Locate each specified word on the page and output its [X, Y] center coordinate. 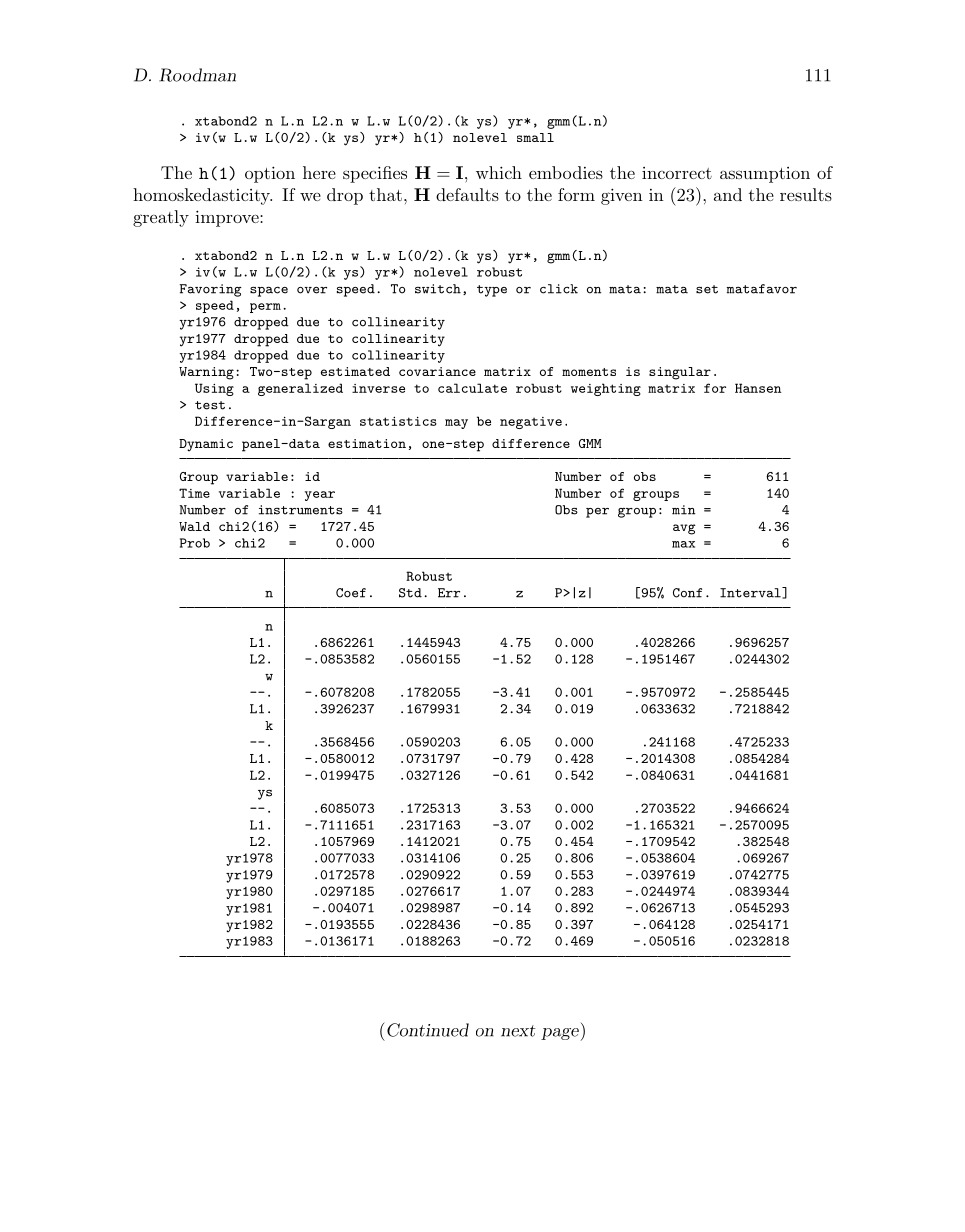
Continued [428, 1030]
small [535, 137]
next [518, 1031]
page [560, 1034]
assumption [765, 175]
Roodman [197, 75]
